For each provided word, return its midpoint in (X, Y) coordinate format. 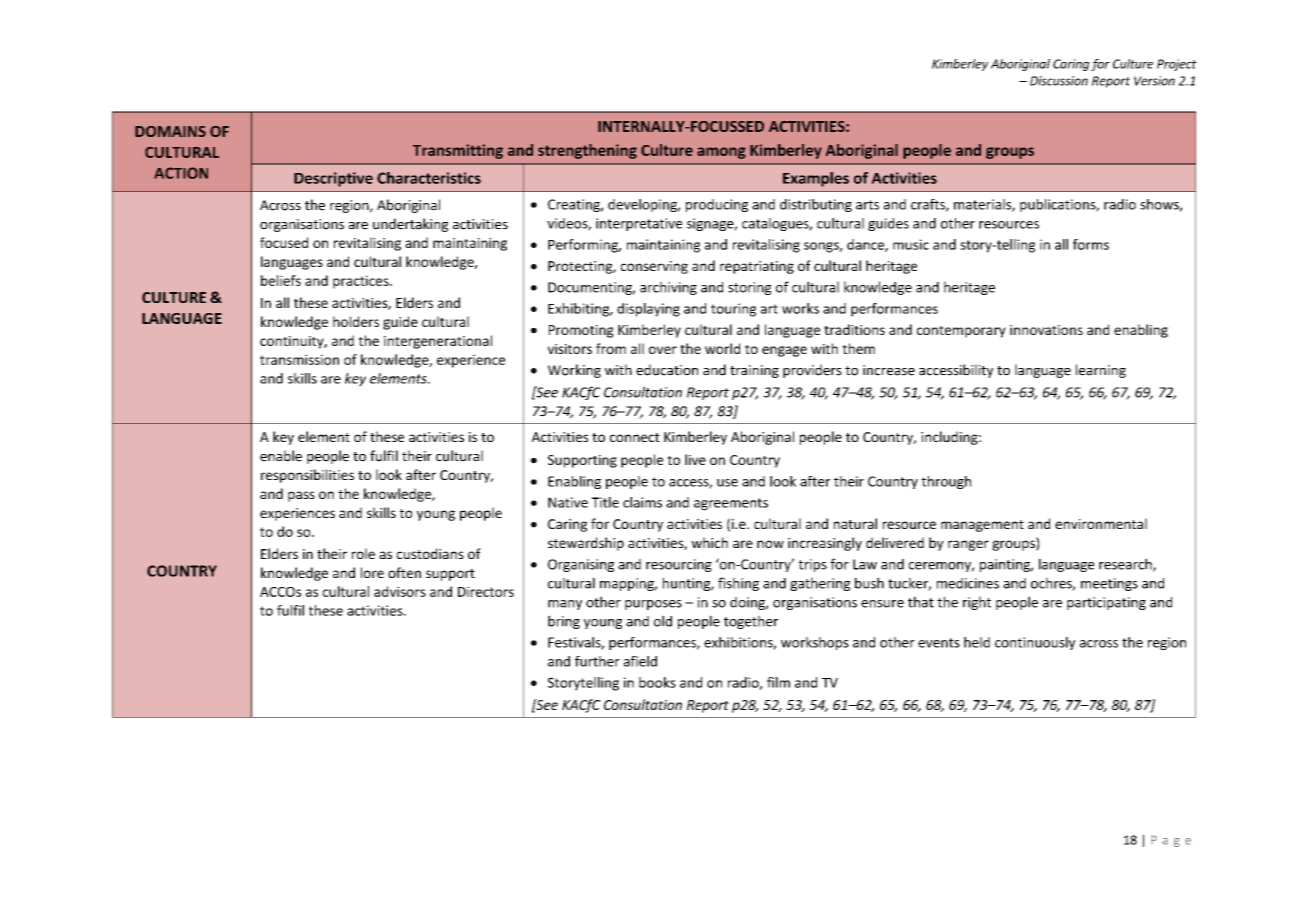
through (946, 482)
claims (642, 502)
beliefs (281, 280)
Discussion (1059, 81)
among (721, 153)
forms (1091, 244)
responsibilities (307, 476)
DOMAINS (170, 131)
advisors (400, 591)
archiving (668, 288)
